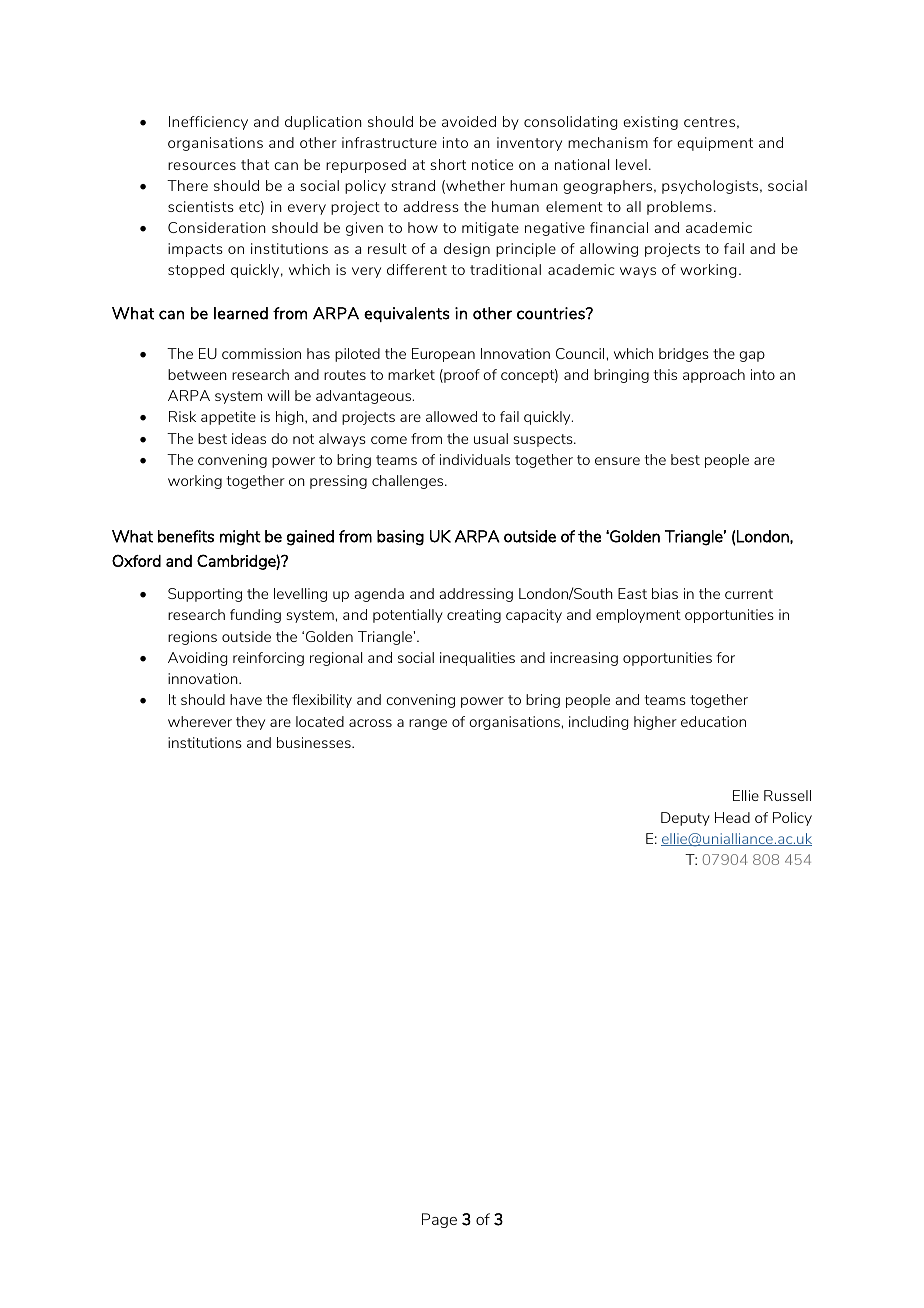 The image size is (924, 1308). Describe the element at coordinates (200, 721) in the screenshot. I see `wherever` at that location.
